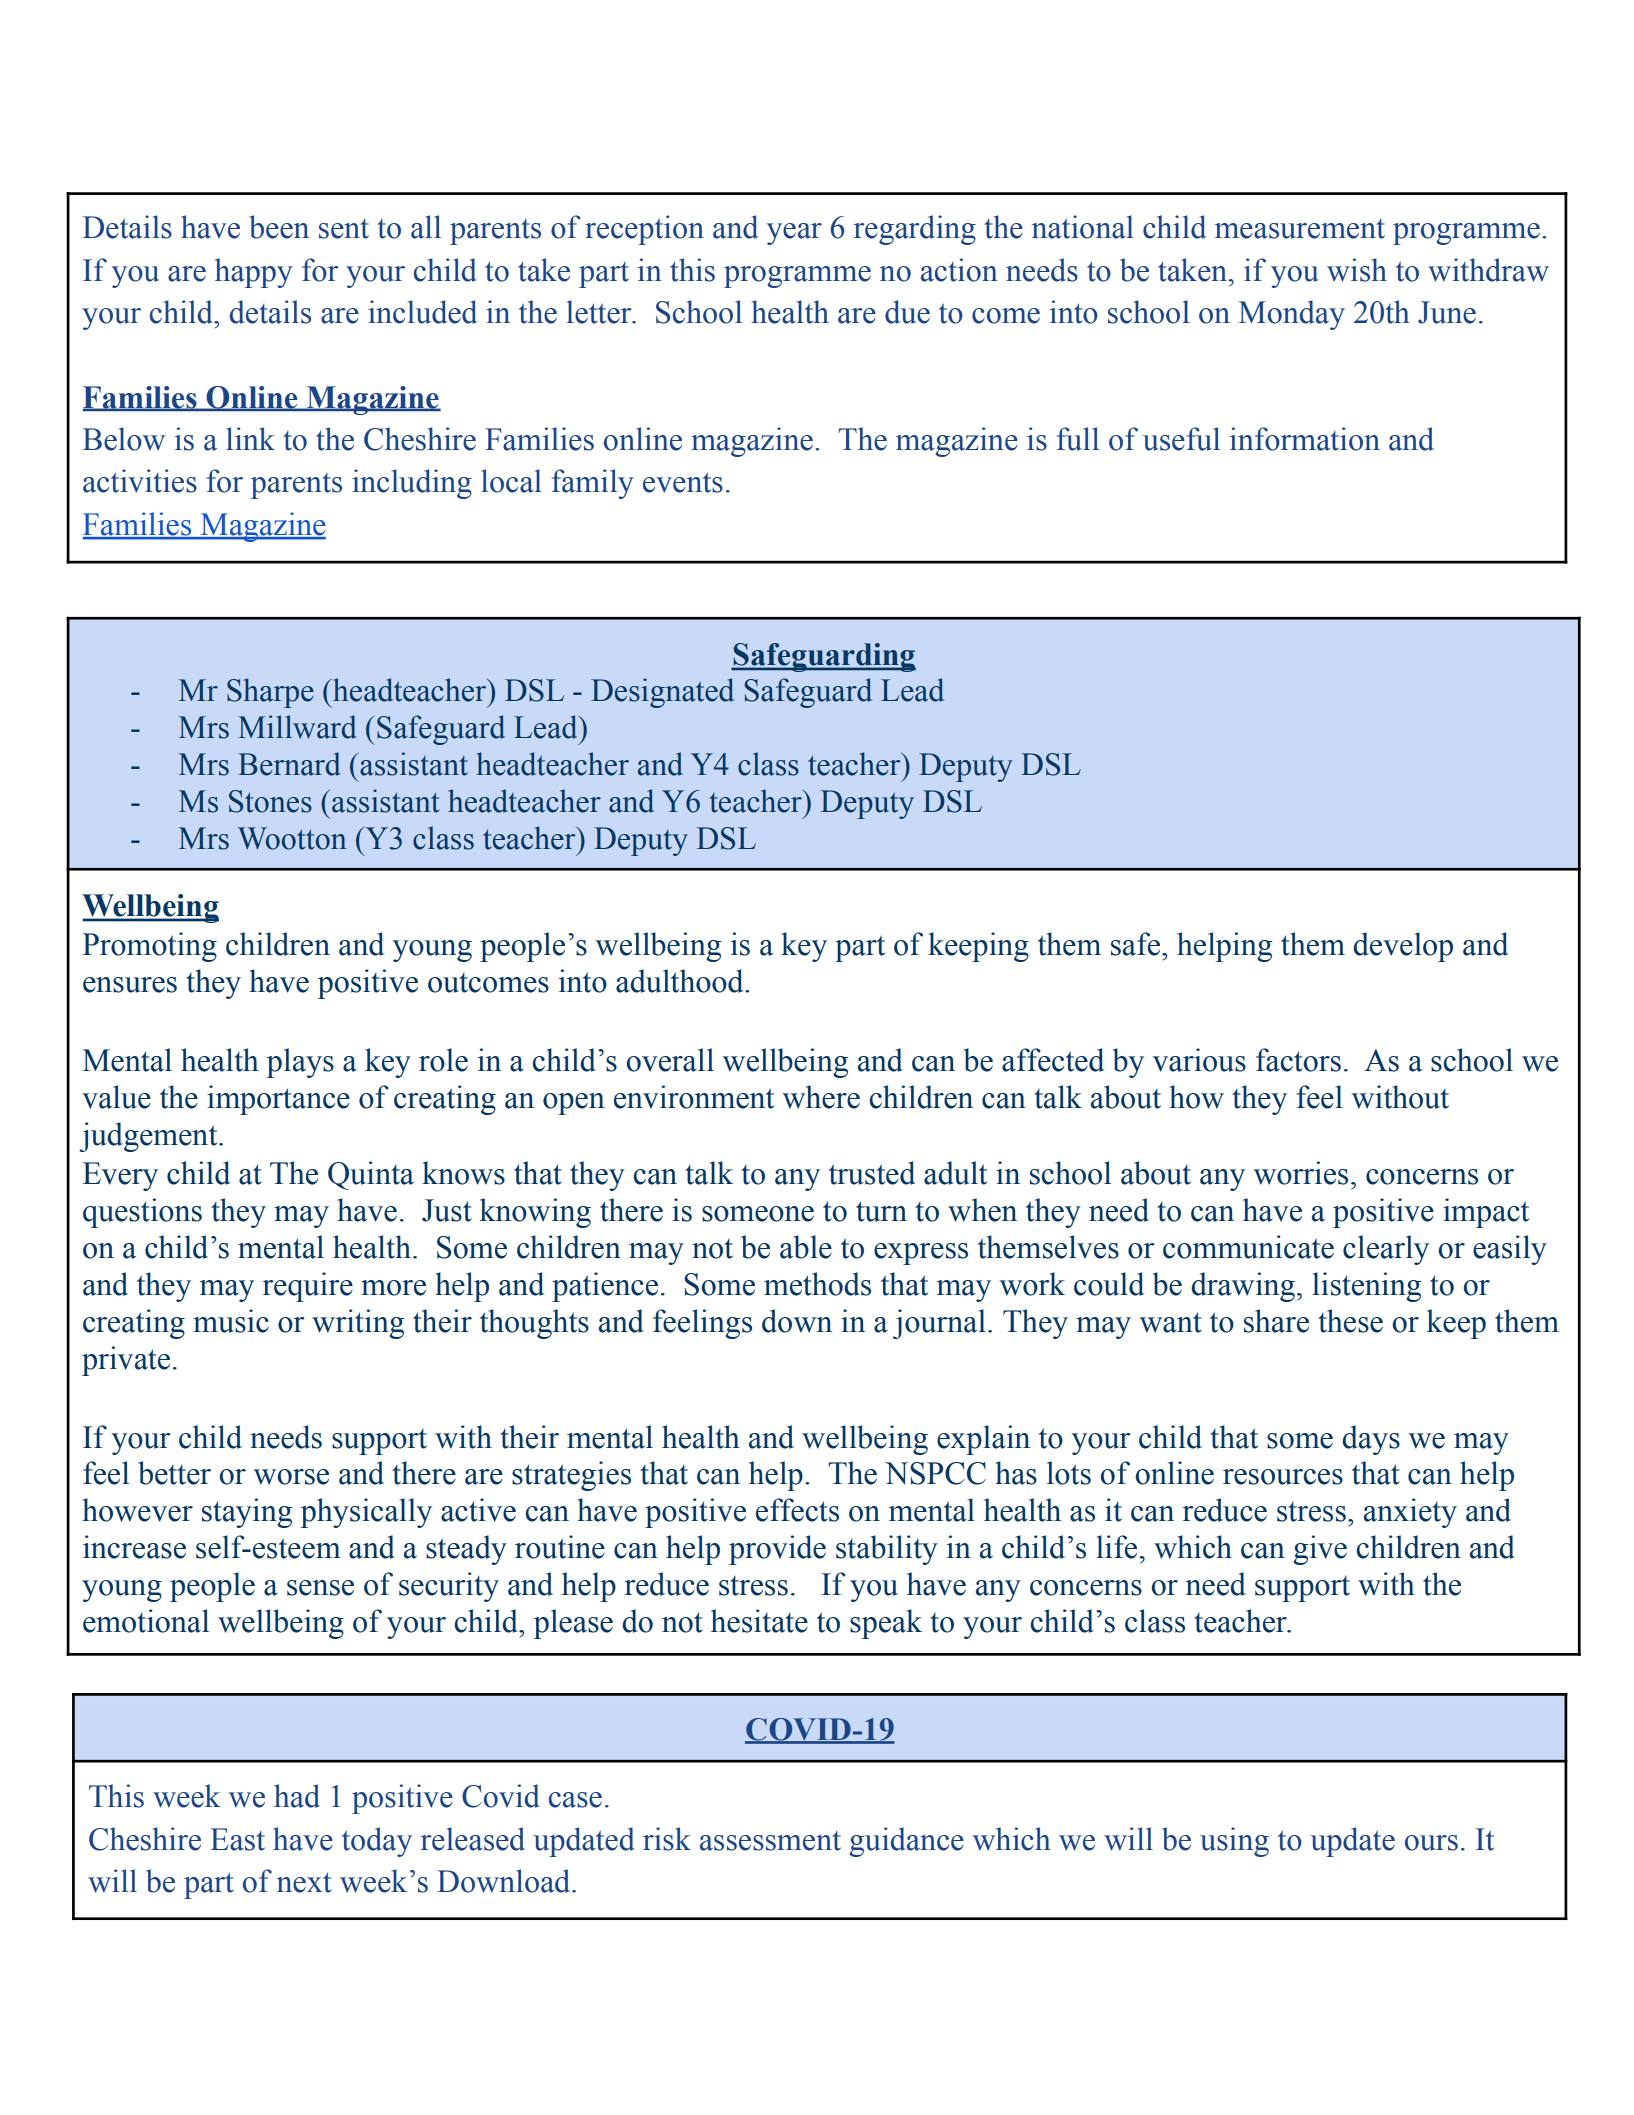 This screenshot has width=1634, height=2115. I want to click on East, so click(237, 1839).
